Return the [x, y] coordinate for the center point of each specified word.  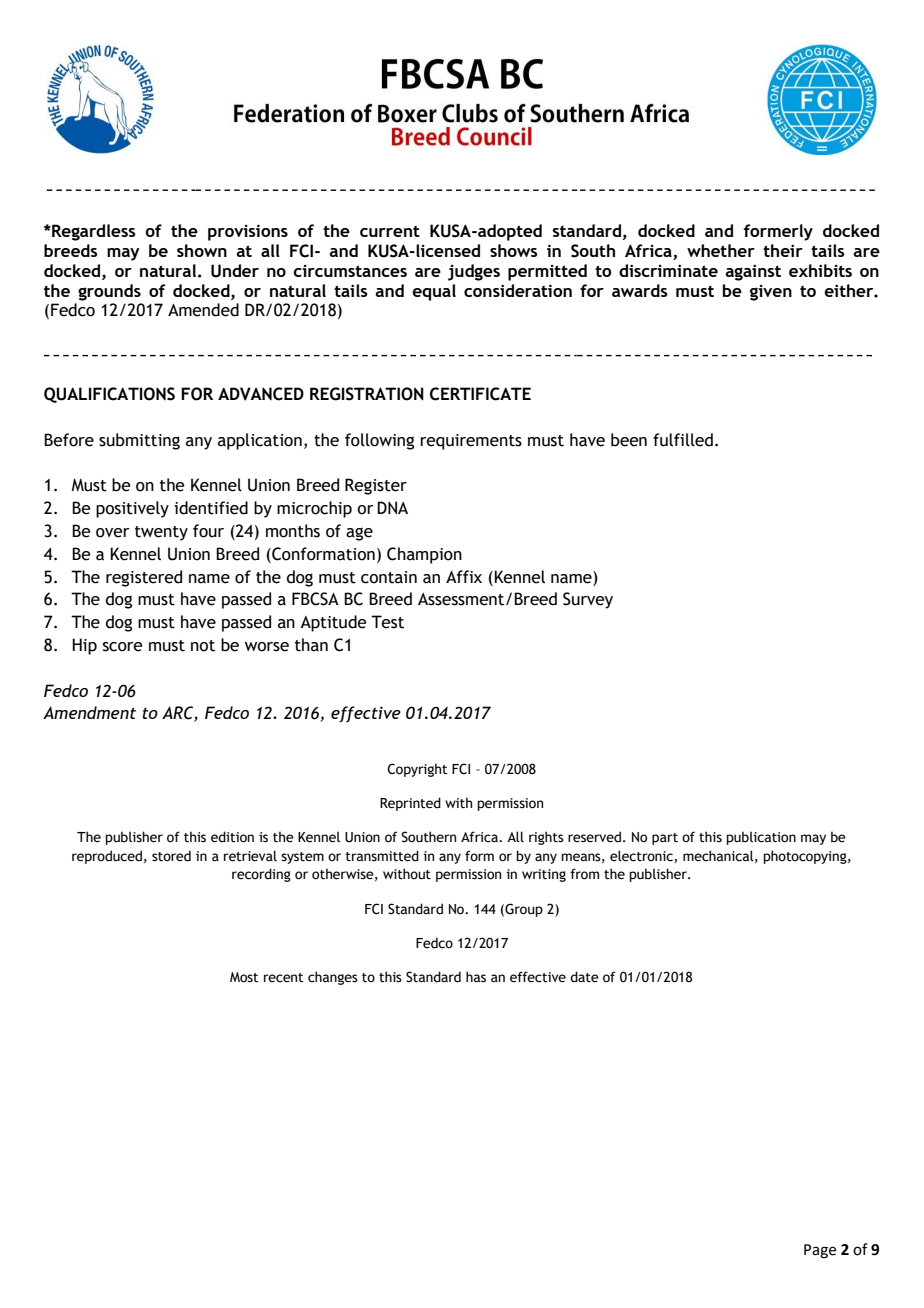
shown [202, 250]
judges [474, 272]
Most [244, 977]
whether [721, 250]
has [476, 977]
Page [820, 1251]
